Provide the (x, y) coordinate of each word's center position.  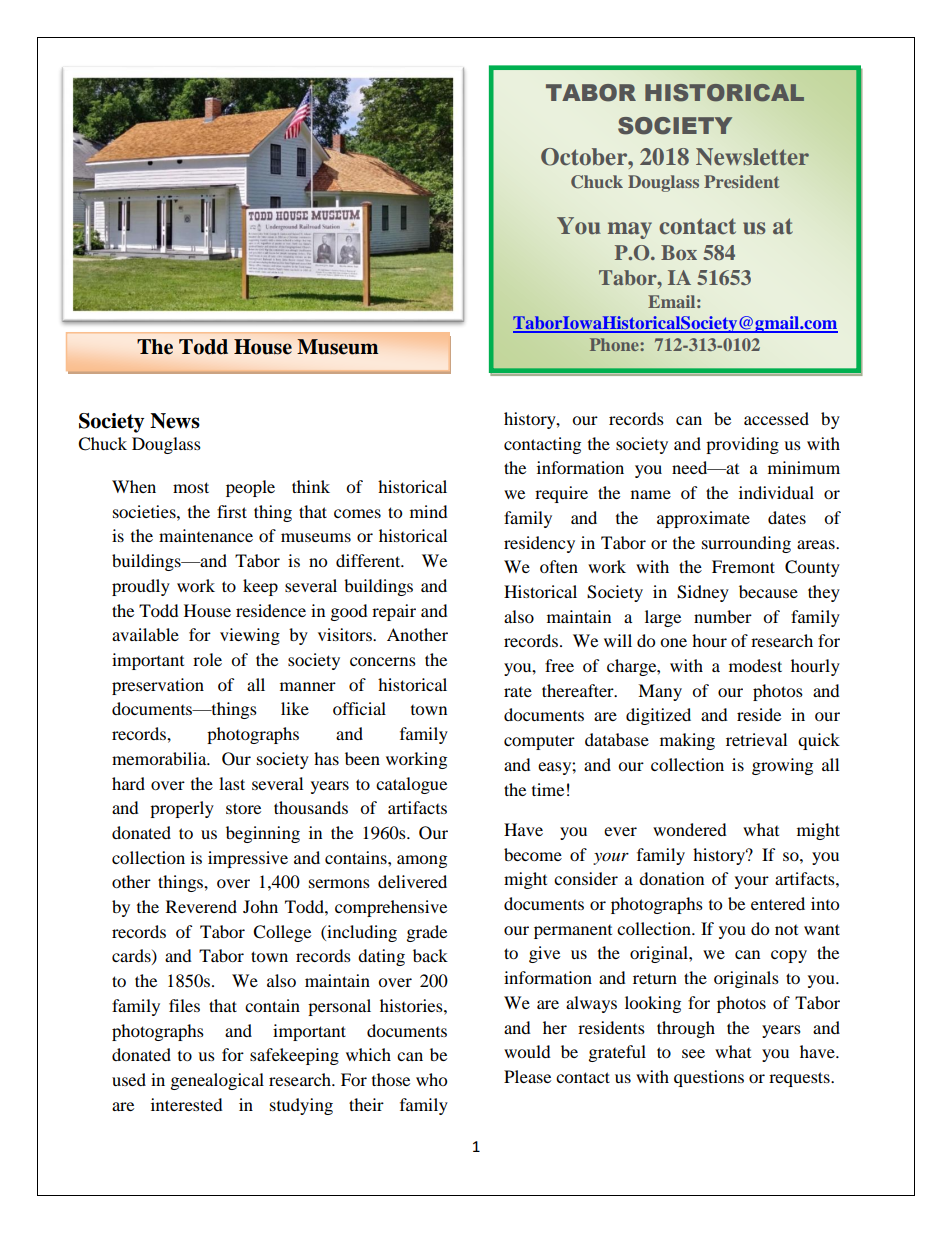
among (422, 861)
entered (778, 903)
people (250, 488)
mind (429, 511)
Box (679, 252)
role (207, 659)
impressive (248, 859)
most (191, 487)
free (559, 665)
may (630, 230)
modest (755, 665)
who (431, 1079)
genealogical (217, 1081)
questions (709, 1078)
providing (742, 445)
